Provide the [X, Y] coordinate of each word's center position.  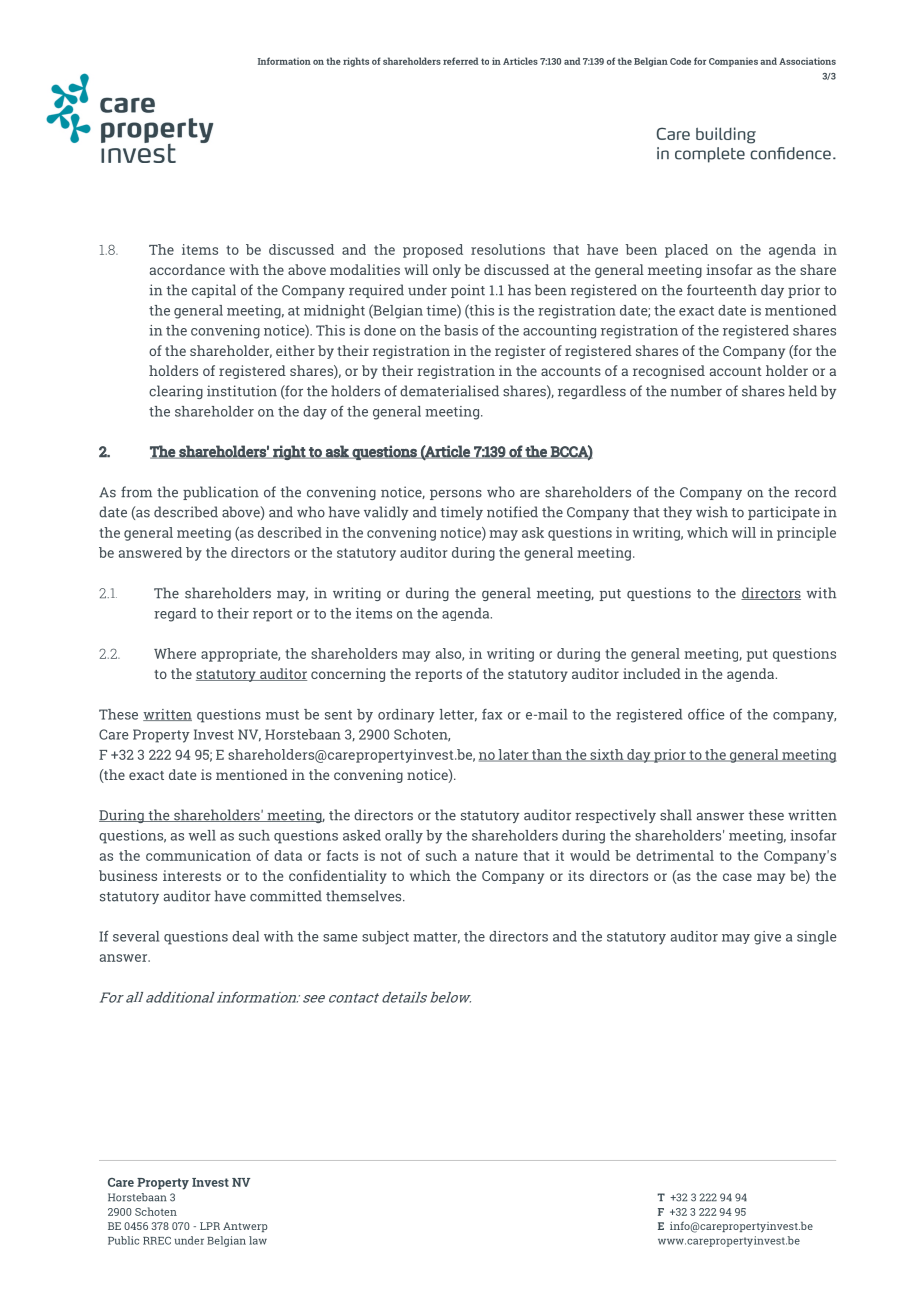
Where [175, 653]
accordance [187, 269]
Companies [733, 62]
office [706, 714]
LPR [210, 1226]
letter [458, 715]
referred [461, 61]
